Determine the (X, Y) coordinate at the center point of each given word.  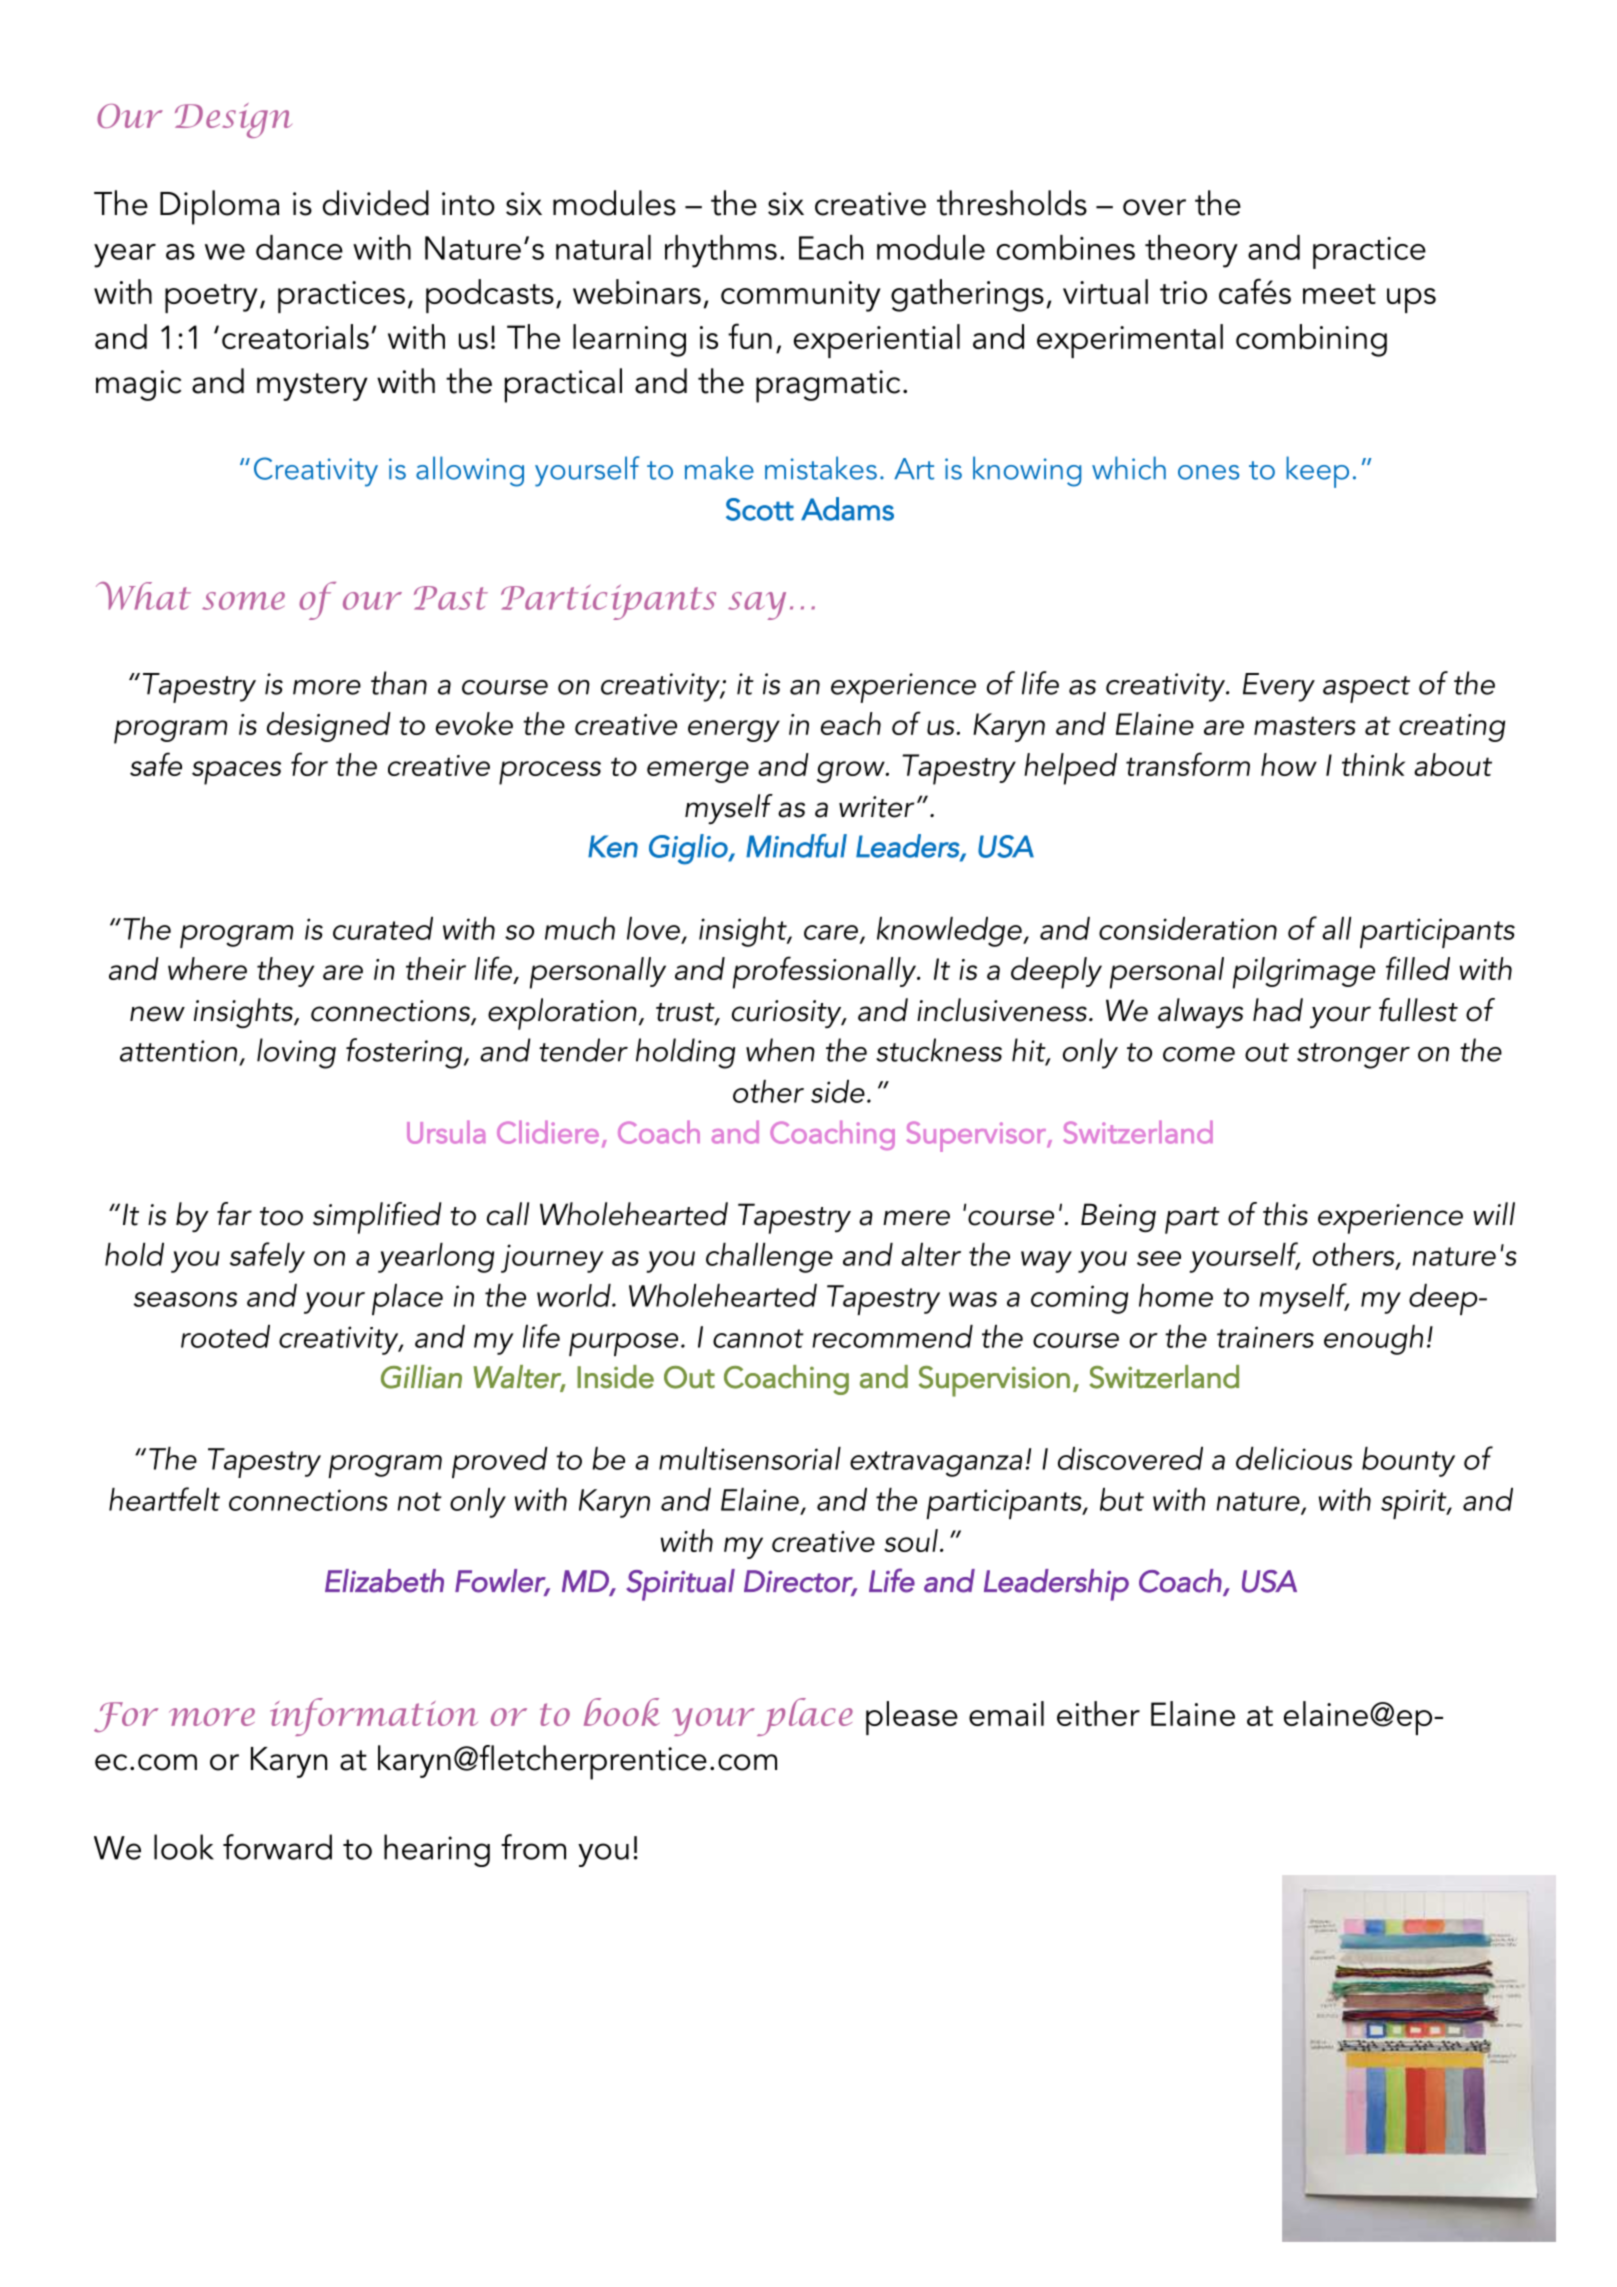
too (281, 1216)
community (801, 296)
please (912, 1718)
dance (299, 247)
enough (1373, 1340)
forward (277, 1847)
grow (852, 772)
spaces (236, 773)
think (1373, 764)
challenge (769, 1258)
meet (1339, 294)
